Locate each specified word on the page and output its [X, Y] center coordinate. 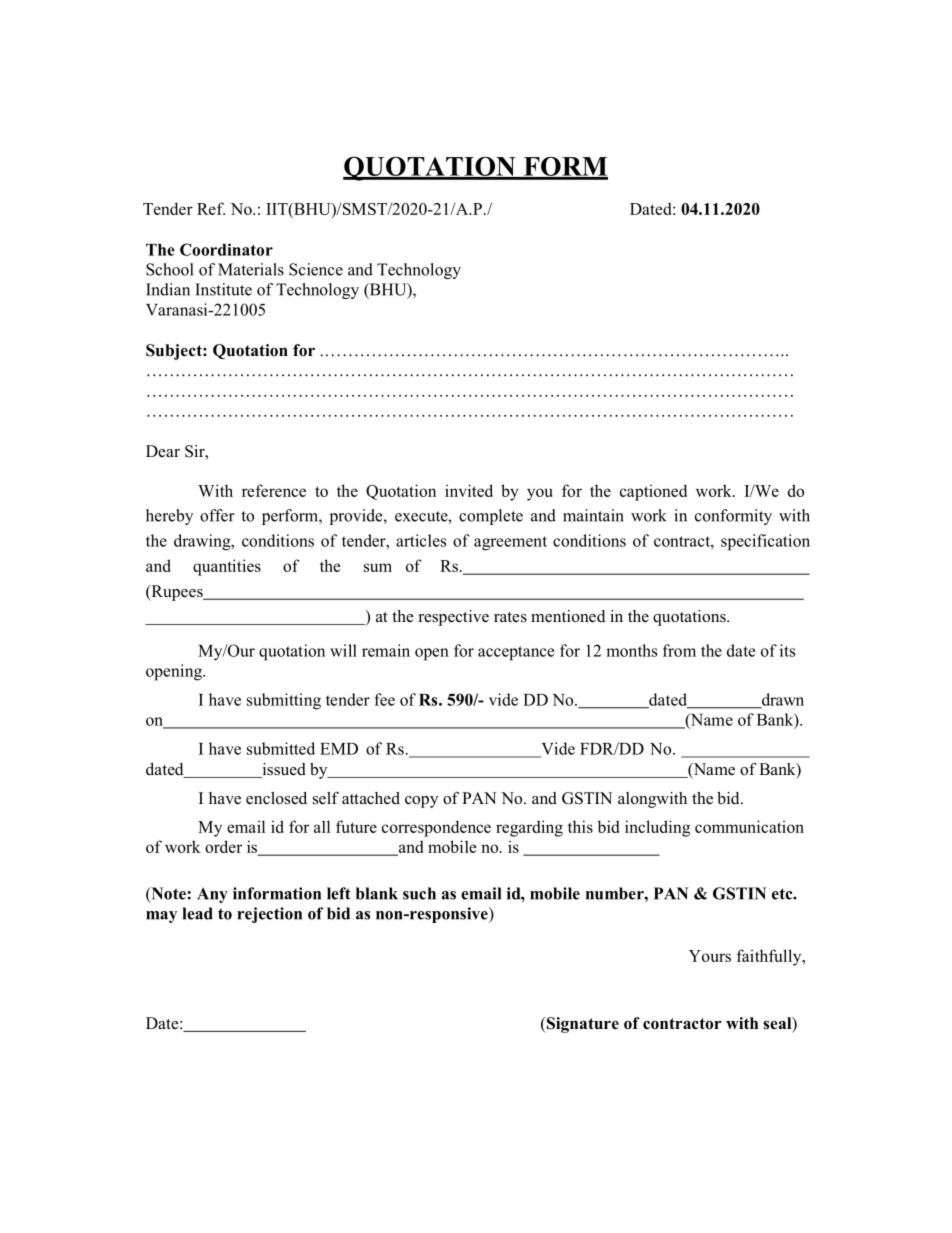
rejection [269, 915]
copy [421, 802]
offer [217, 515]
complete [491, 517]
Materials [251, 269]
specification [765, 542]
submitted [281, 748]
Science [316, 269]
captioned [653, 492]
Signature [581, 1025]
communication [749, 826]
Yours [710, 956]
